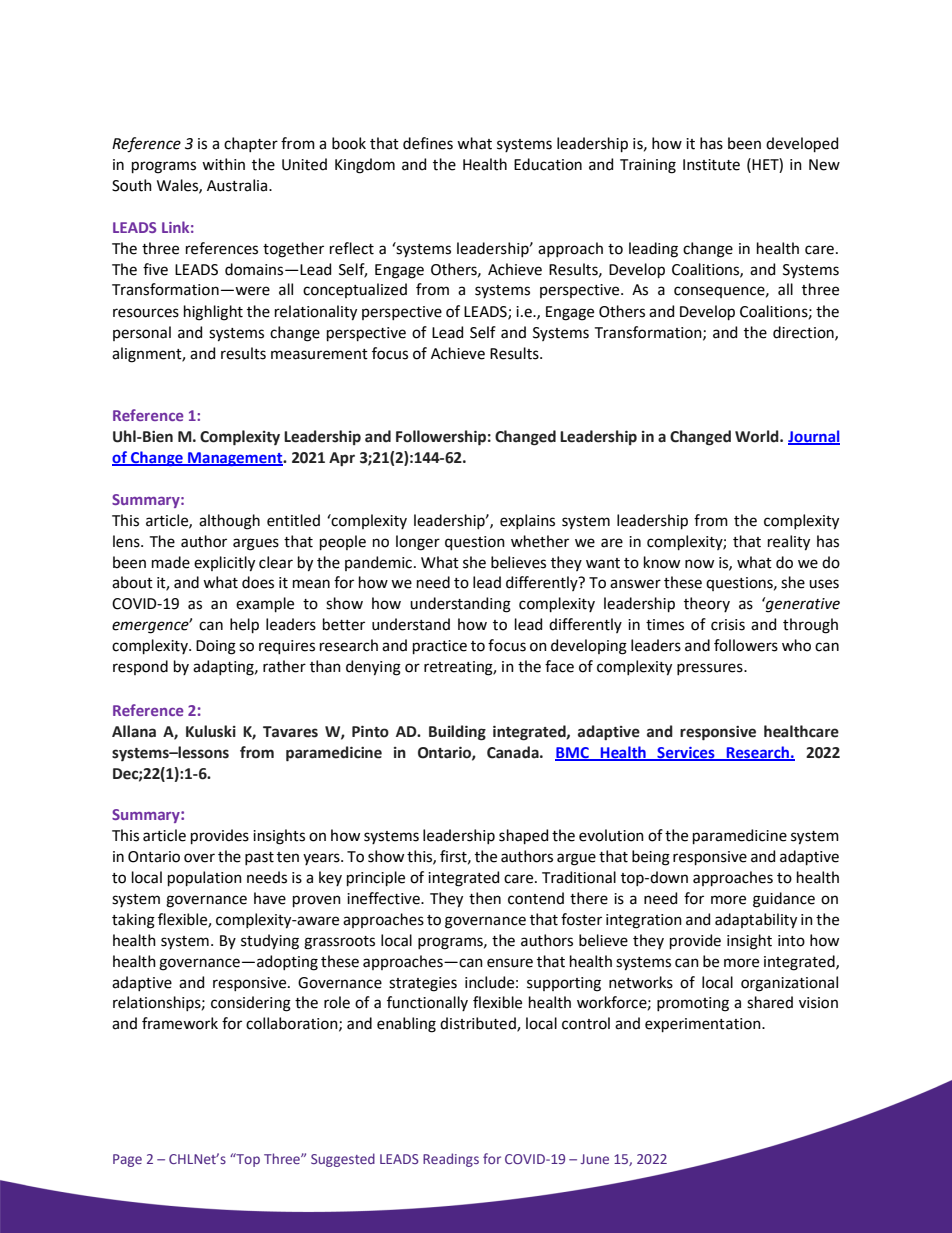  I want to click on Services, so click(686, 753).
